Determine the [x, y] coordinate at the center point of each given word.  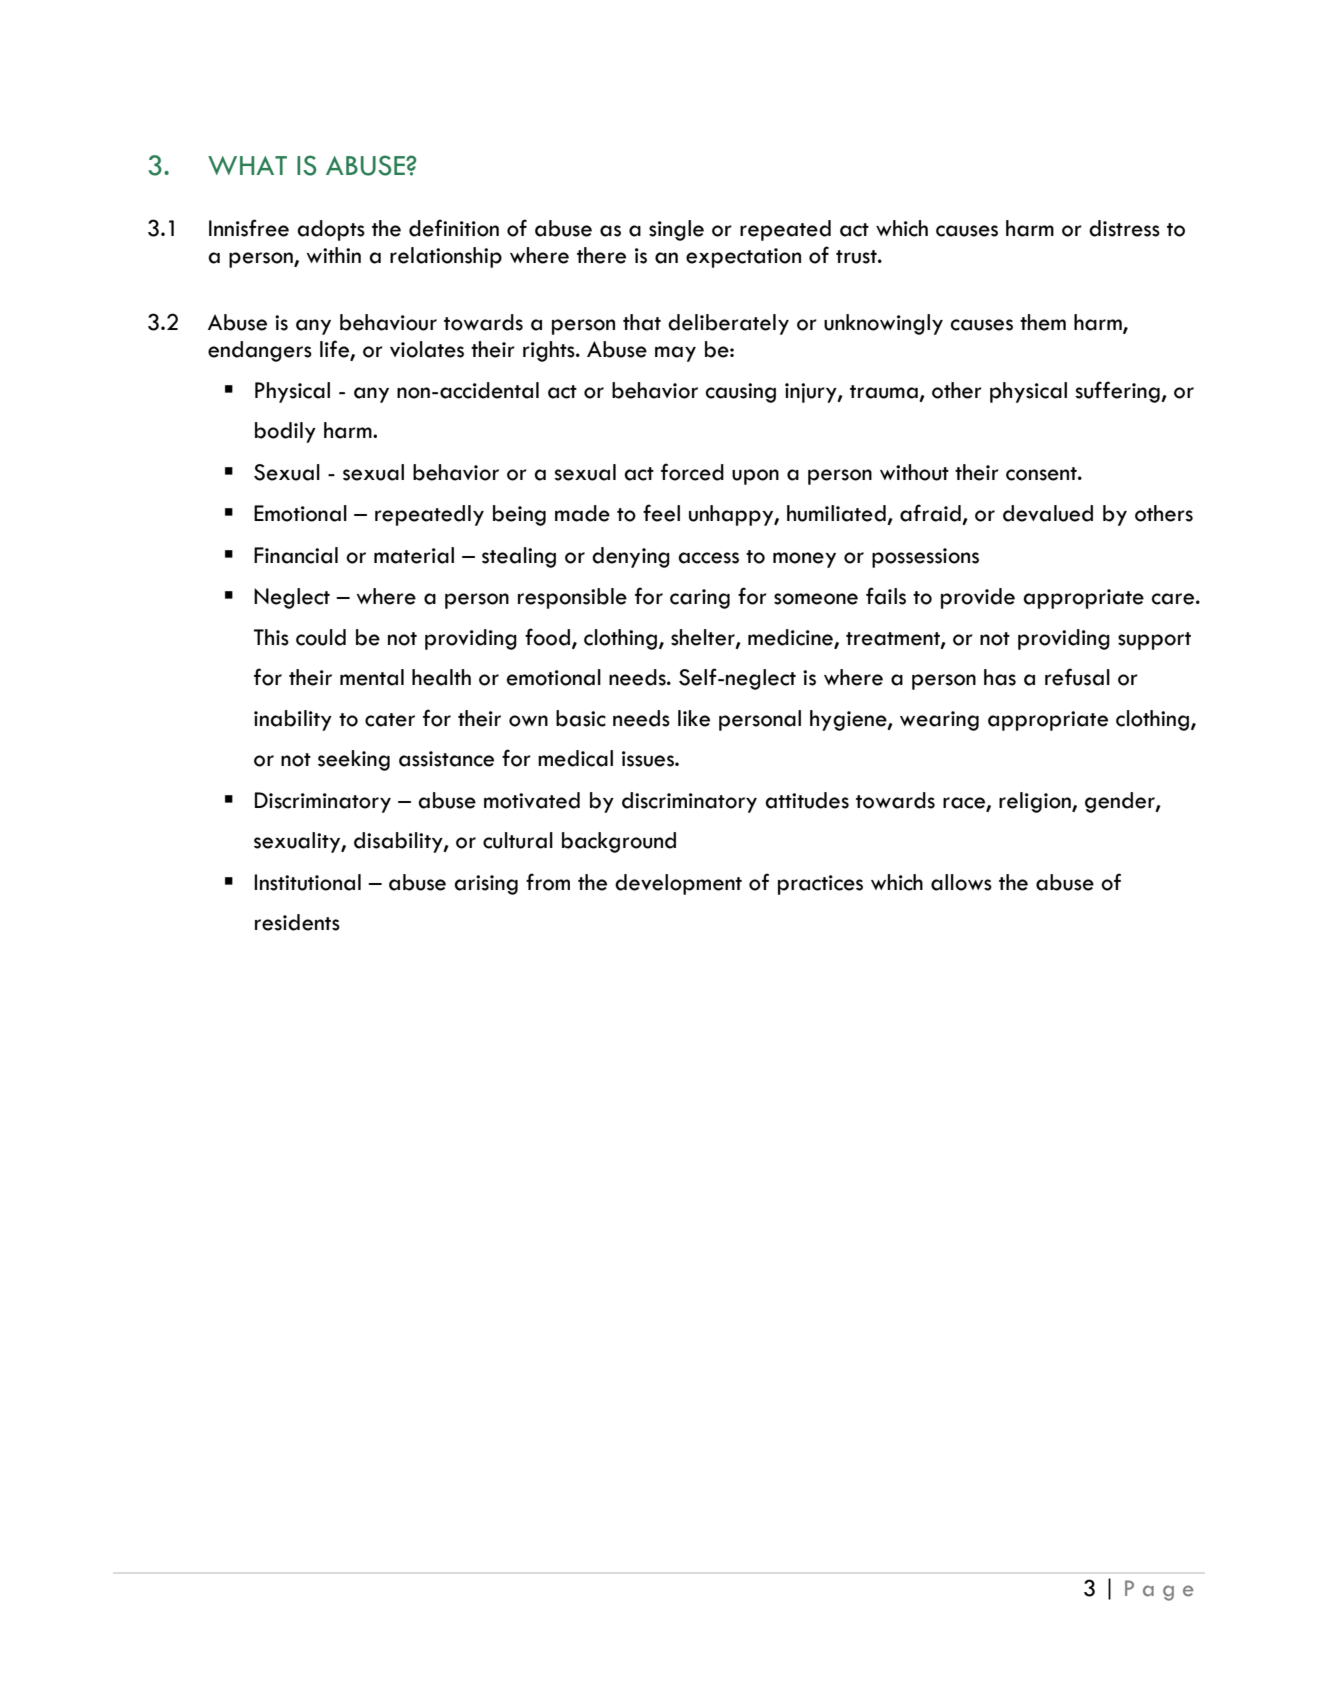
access [708, 558]
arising [486, 885]
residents [297, 922]
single [676, 230]
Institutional [307, 882]
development [678, 884]
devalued [1048, 513]
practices [820, 885]
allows [961, 882]
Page [1159, 1590]
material [414, 555]
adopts [331, 230]
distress [1124, 228]
